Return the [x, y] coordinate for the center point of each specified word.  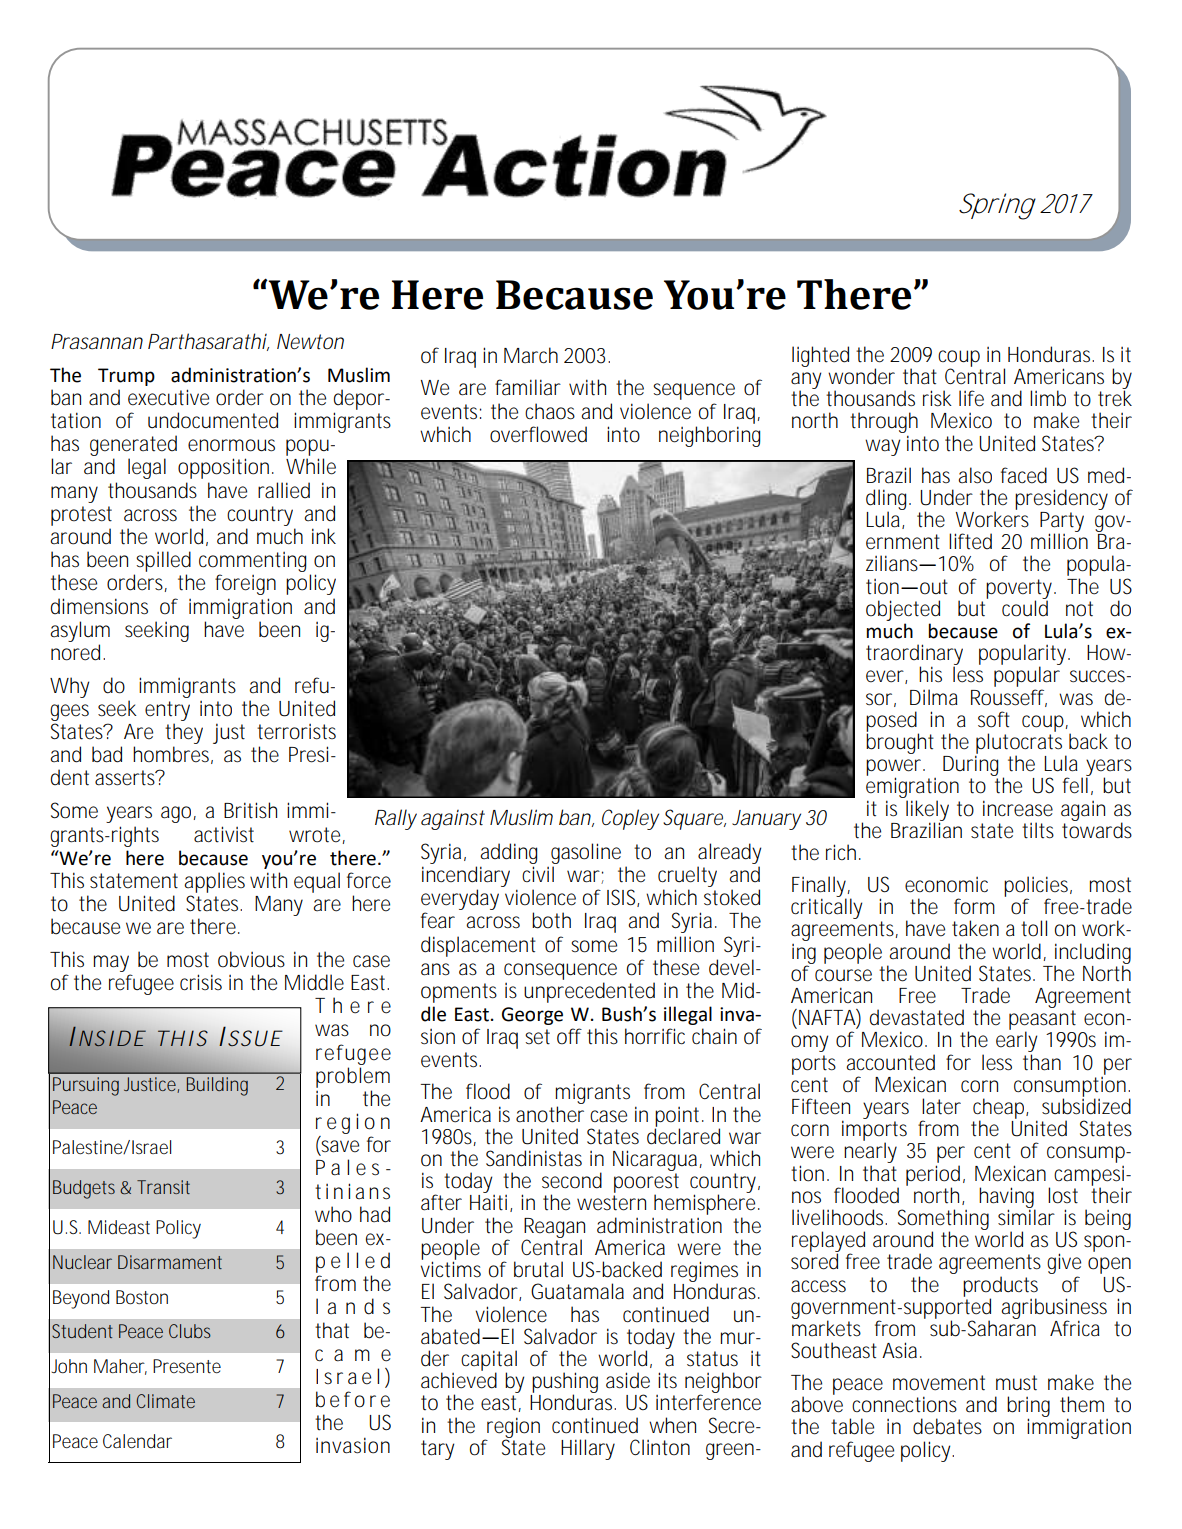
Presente [187, 1366]
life [971, 398]
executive [168, 397]
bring [1028, 1408]
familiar [528, 387]
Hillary [588, 1449]
